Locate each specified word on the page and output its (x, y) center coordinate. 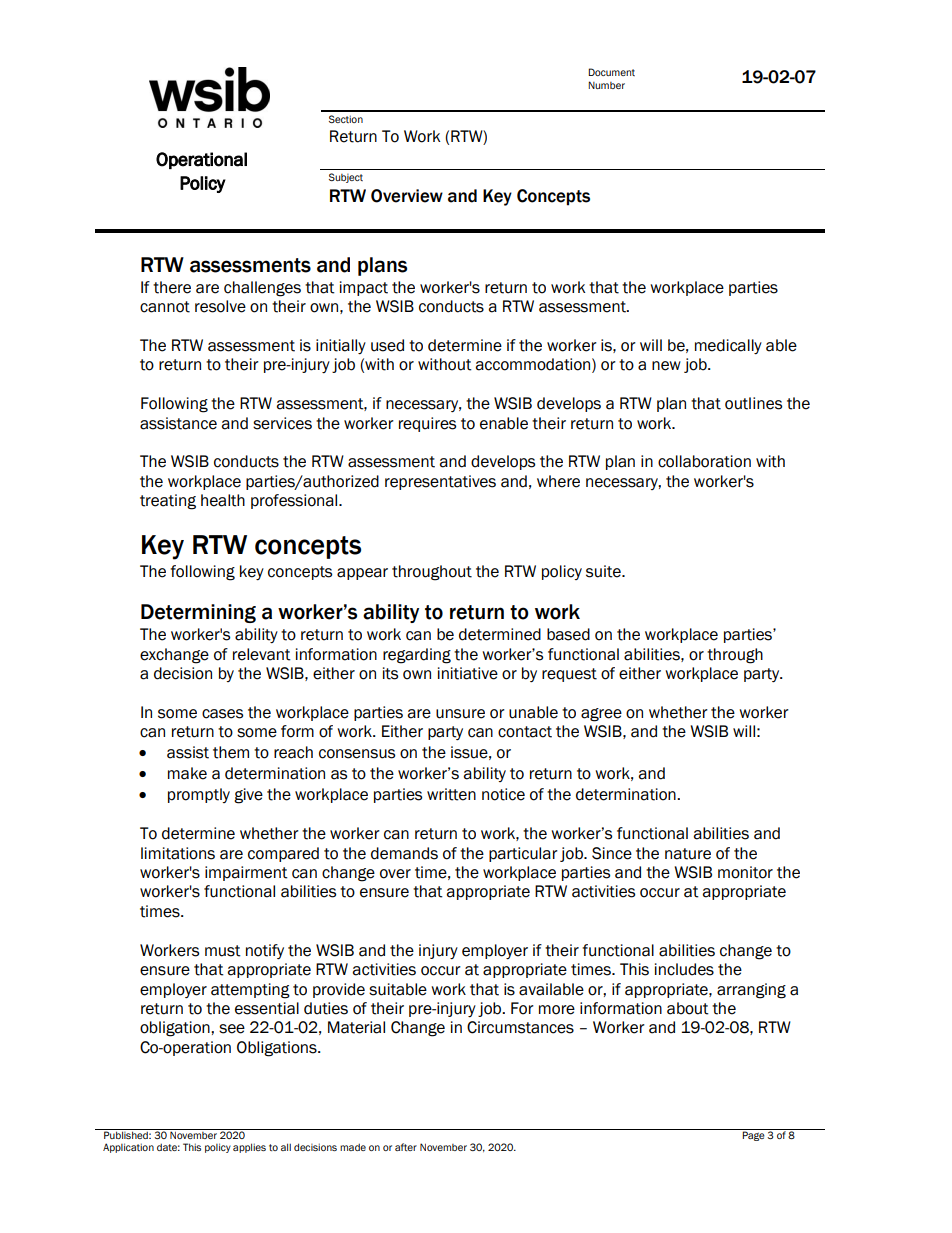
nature (688, 854)
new (666, 366)
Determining (198, 613)
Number (606, 85)
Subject (346, 178)
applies (249, 1148)
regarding (417, 656)
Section (346, 119)
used (387, 345)
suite (604, 571)
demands (404, 853)
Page (754, 1135)
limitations (178, 853)
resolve (220, 306)
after (406, 1147)
